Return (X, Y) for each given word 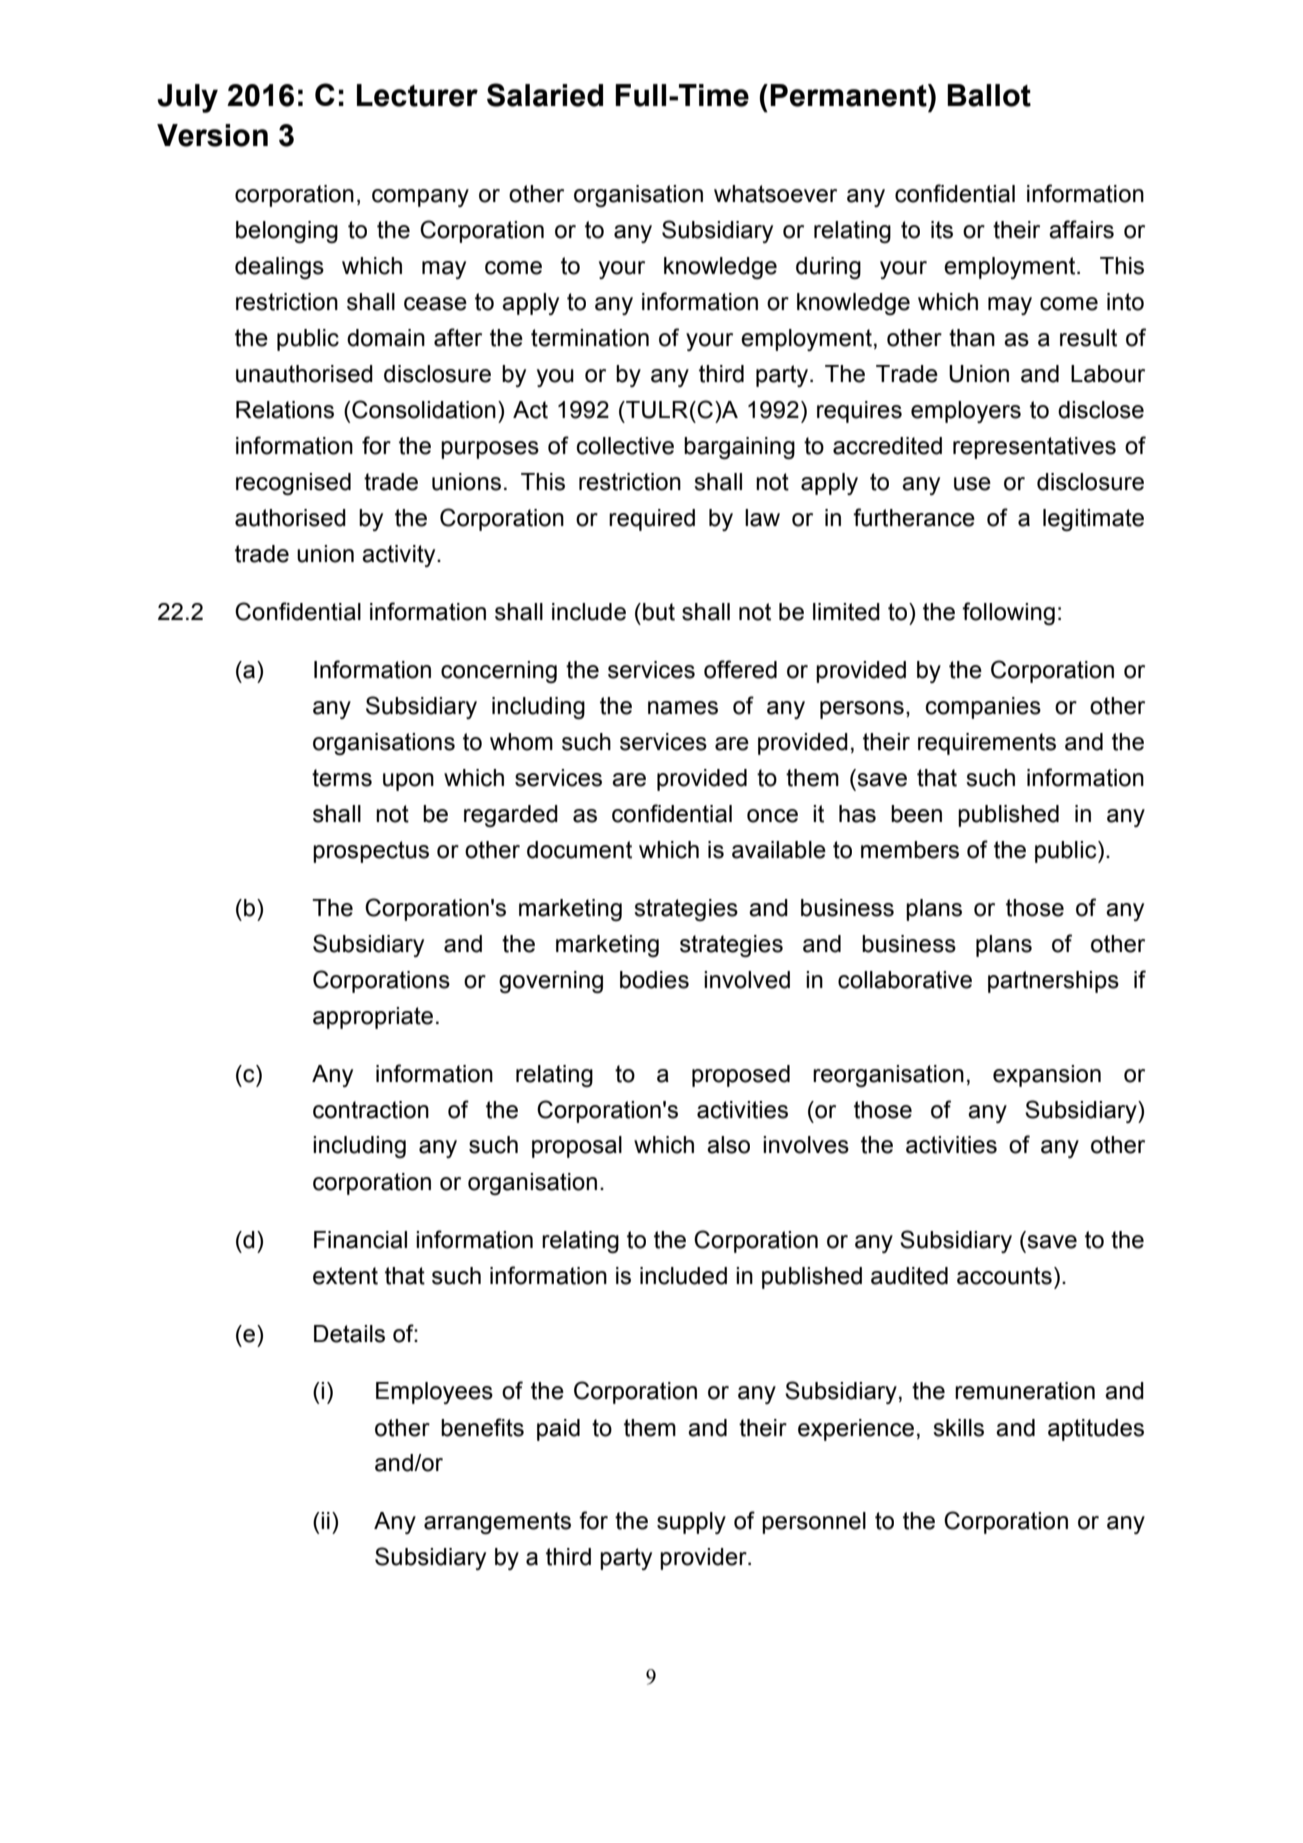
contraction (371, 1110)
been (916, 814)
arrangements (497, 1523)
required (652, 520)
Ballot (989, 95)
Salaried (545, 95)
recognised (293, 484)
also (728, 1145)
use (972, 484)
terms (342, 778)
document (579, 850)
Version (212, 135)
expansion (1047, 1076)
